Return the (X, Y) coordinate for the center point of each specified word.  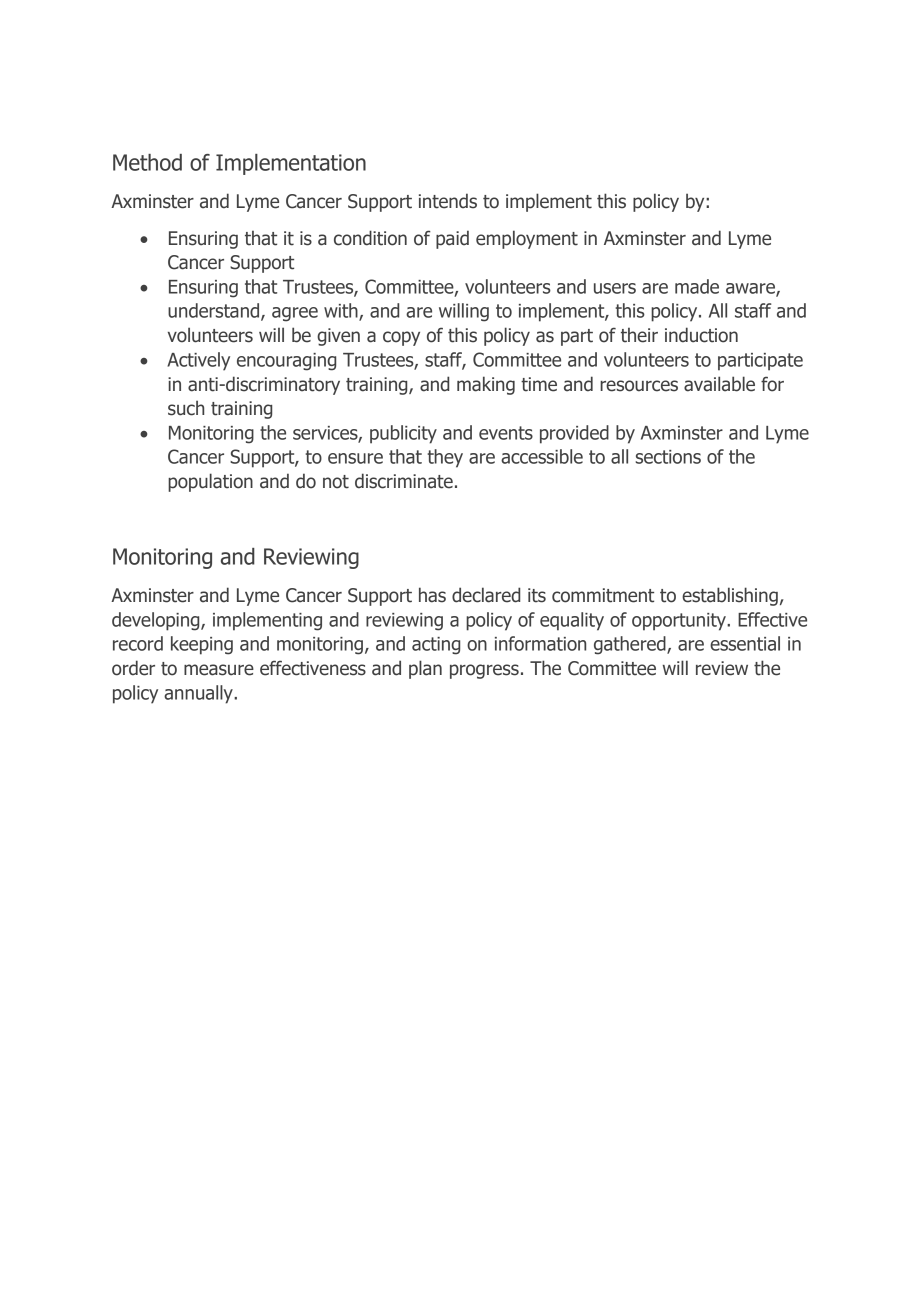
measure (219, 670)
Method (147, 162)
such (186, 408)
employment (527, 239)
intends (448, 201)
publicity (403, 434)
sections (668, 457)
